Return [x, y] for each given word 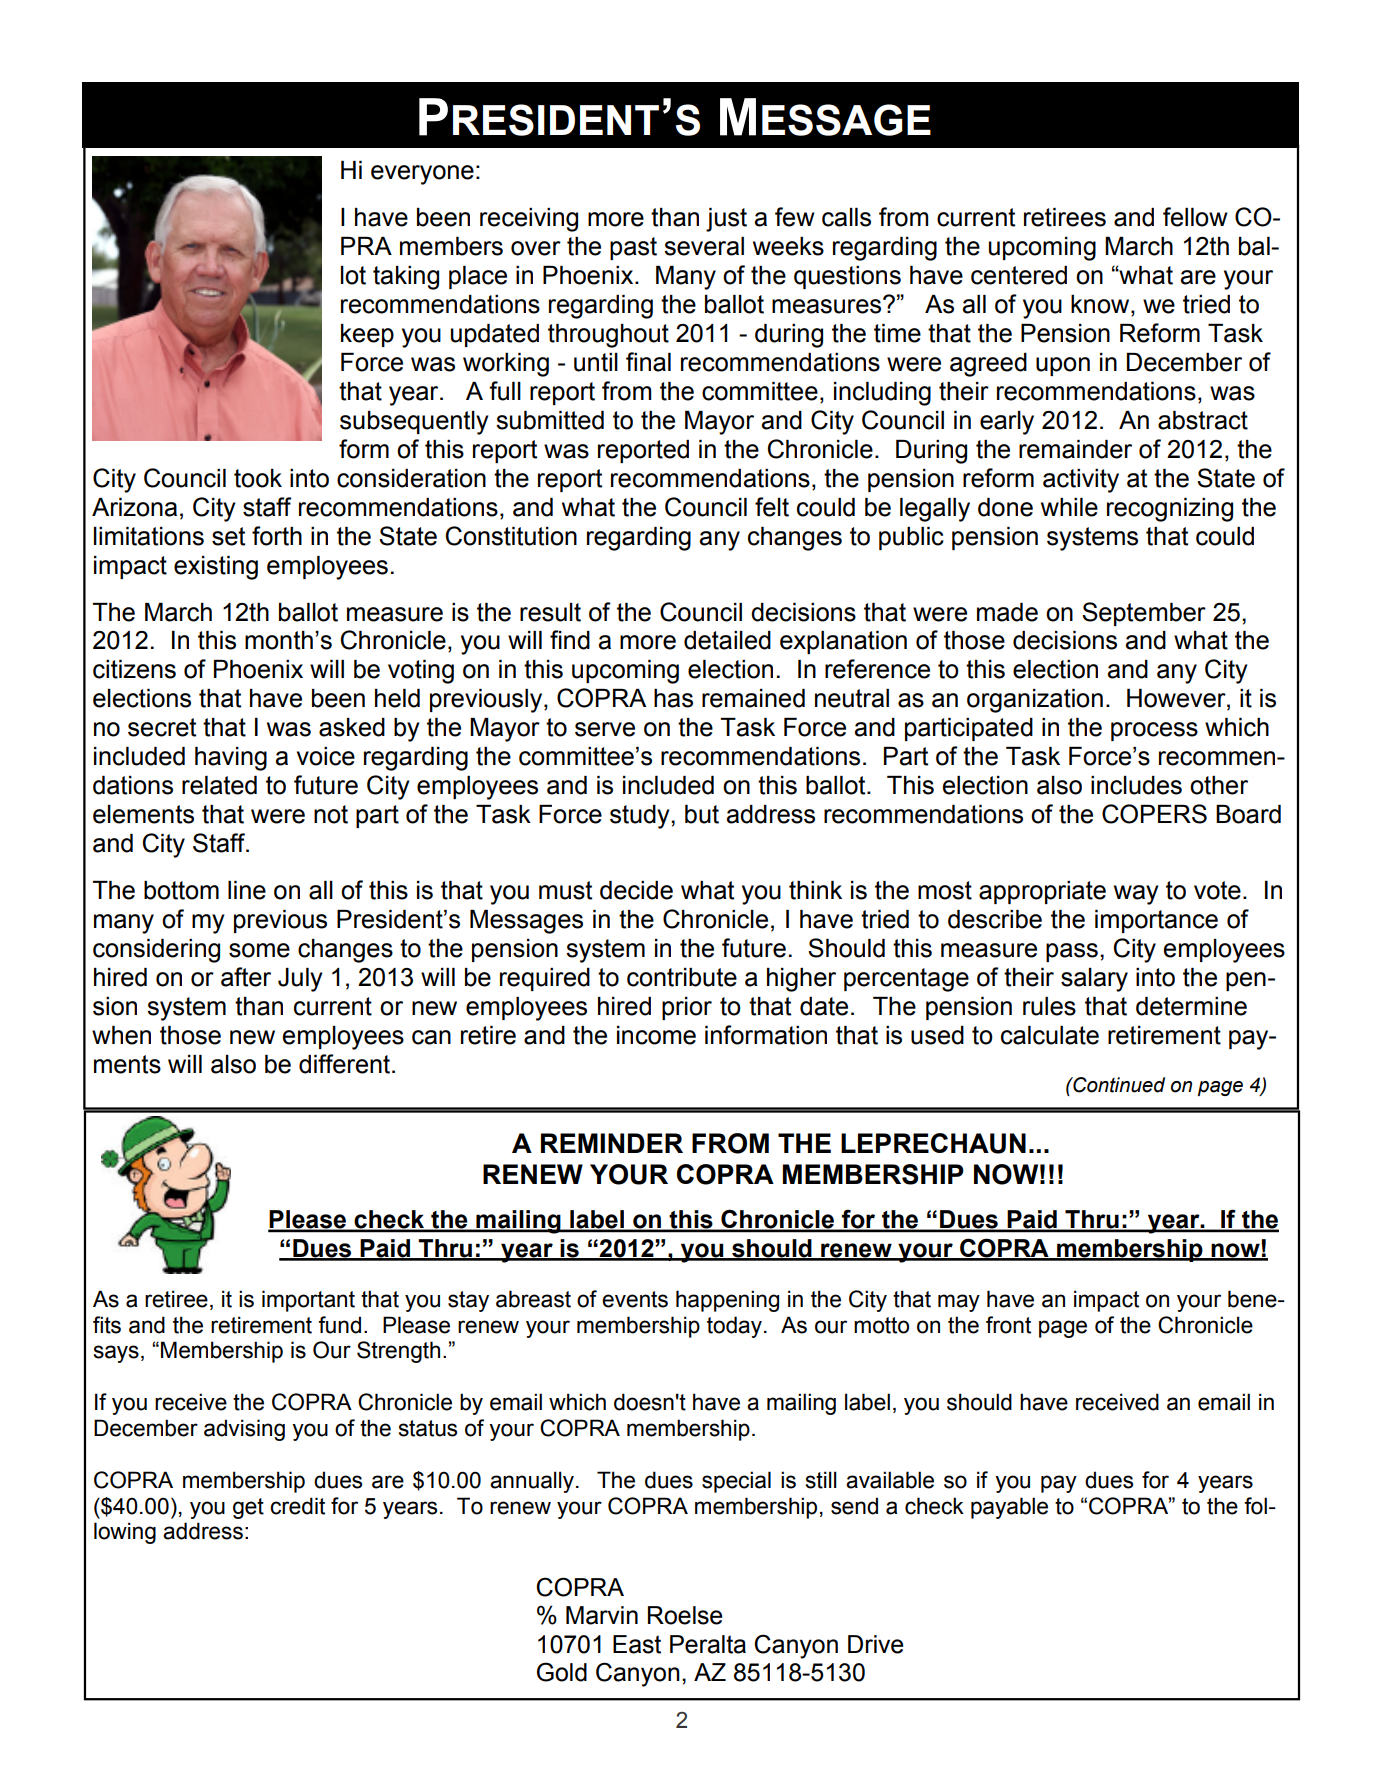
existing [216, 568]
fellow [1195, 217]
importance [1156, 921]
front [1008, 1325]
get [248, 1508]
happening [727, 1301]
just [726, 220]
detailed [727, 640]
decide [636, 890]
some [259, 950]
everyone [422, 175]
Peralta [708, 1644]
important [308, 1301]
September [1144, 614]
